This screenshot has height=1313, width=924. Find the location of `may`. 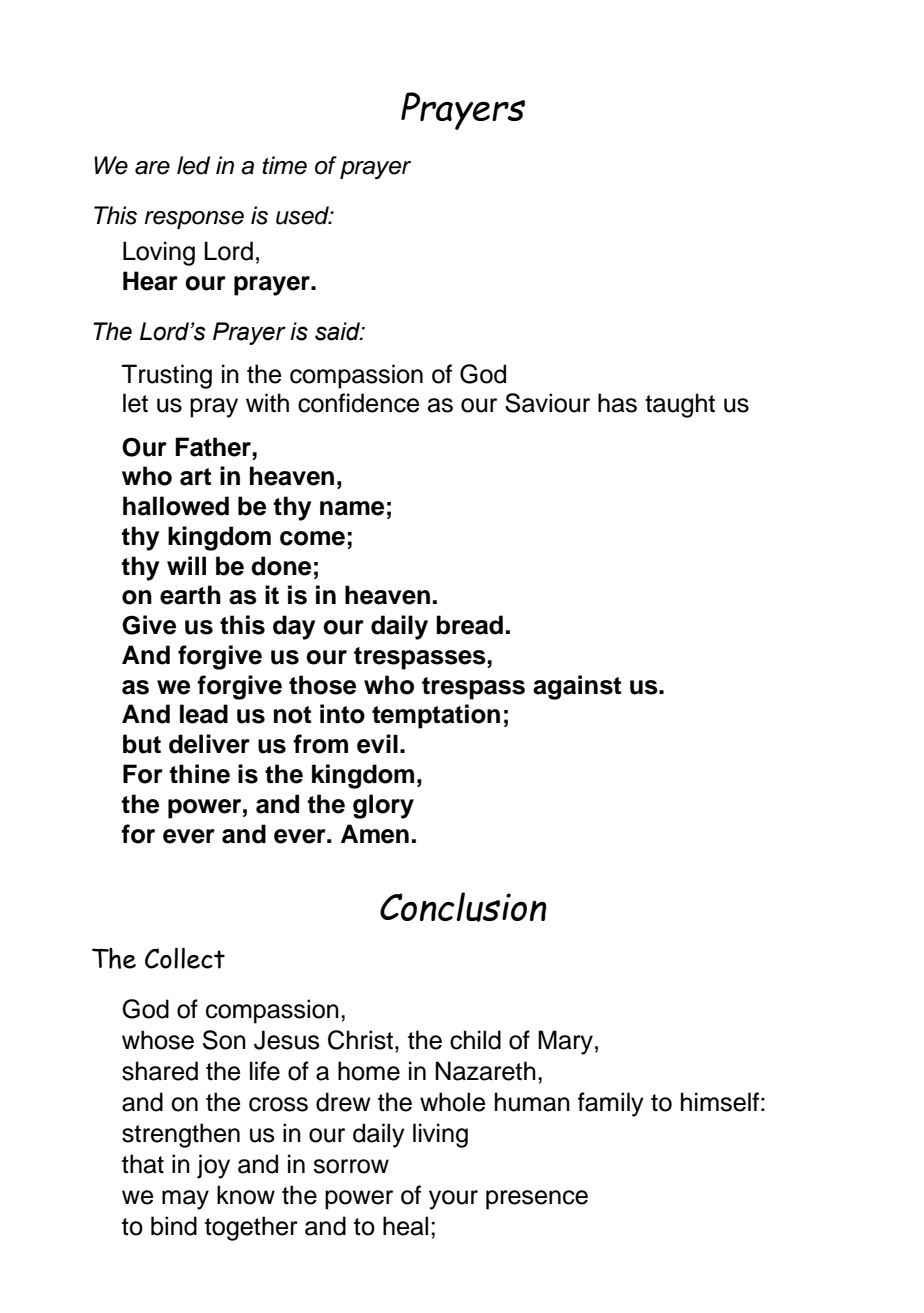

may is located at coordinates (185, 1200).
